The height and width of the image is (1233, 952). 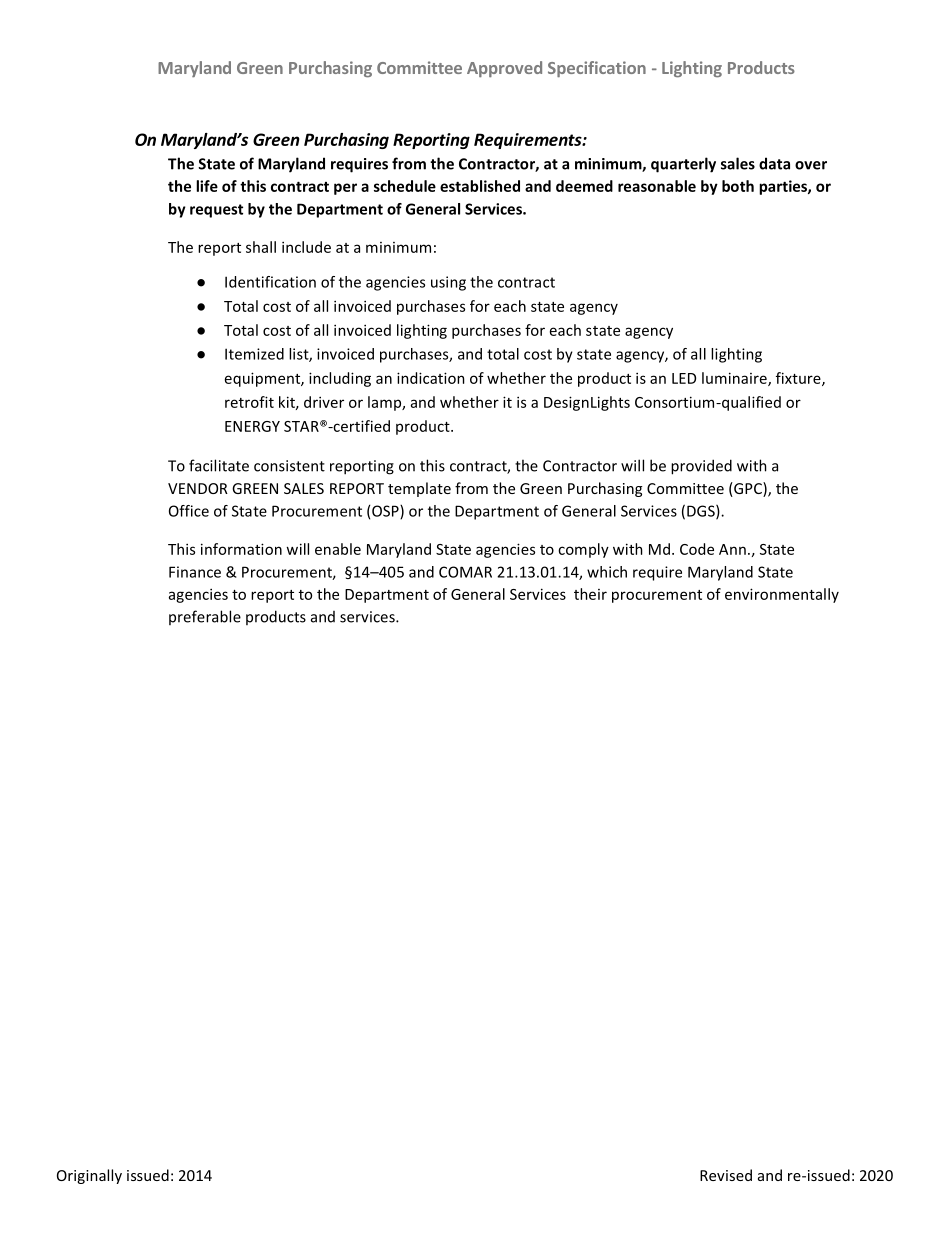 I want to click on preferable, so click(x=205, y=617).
